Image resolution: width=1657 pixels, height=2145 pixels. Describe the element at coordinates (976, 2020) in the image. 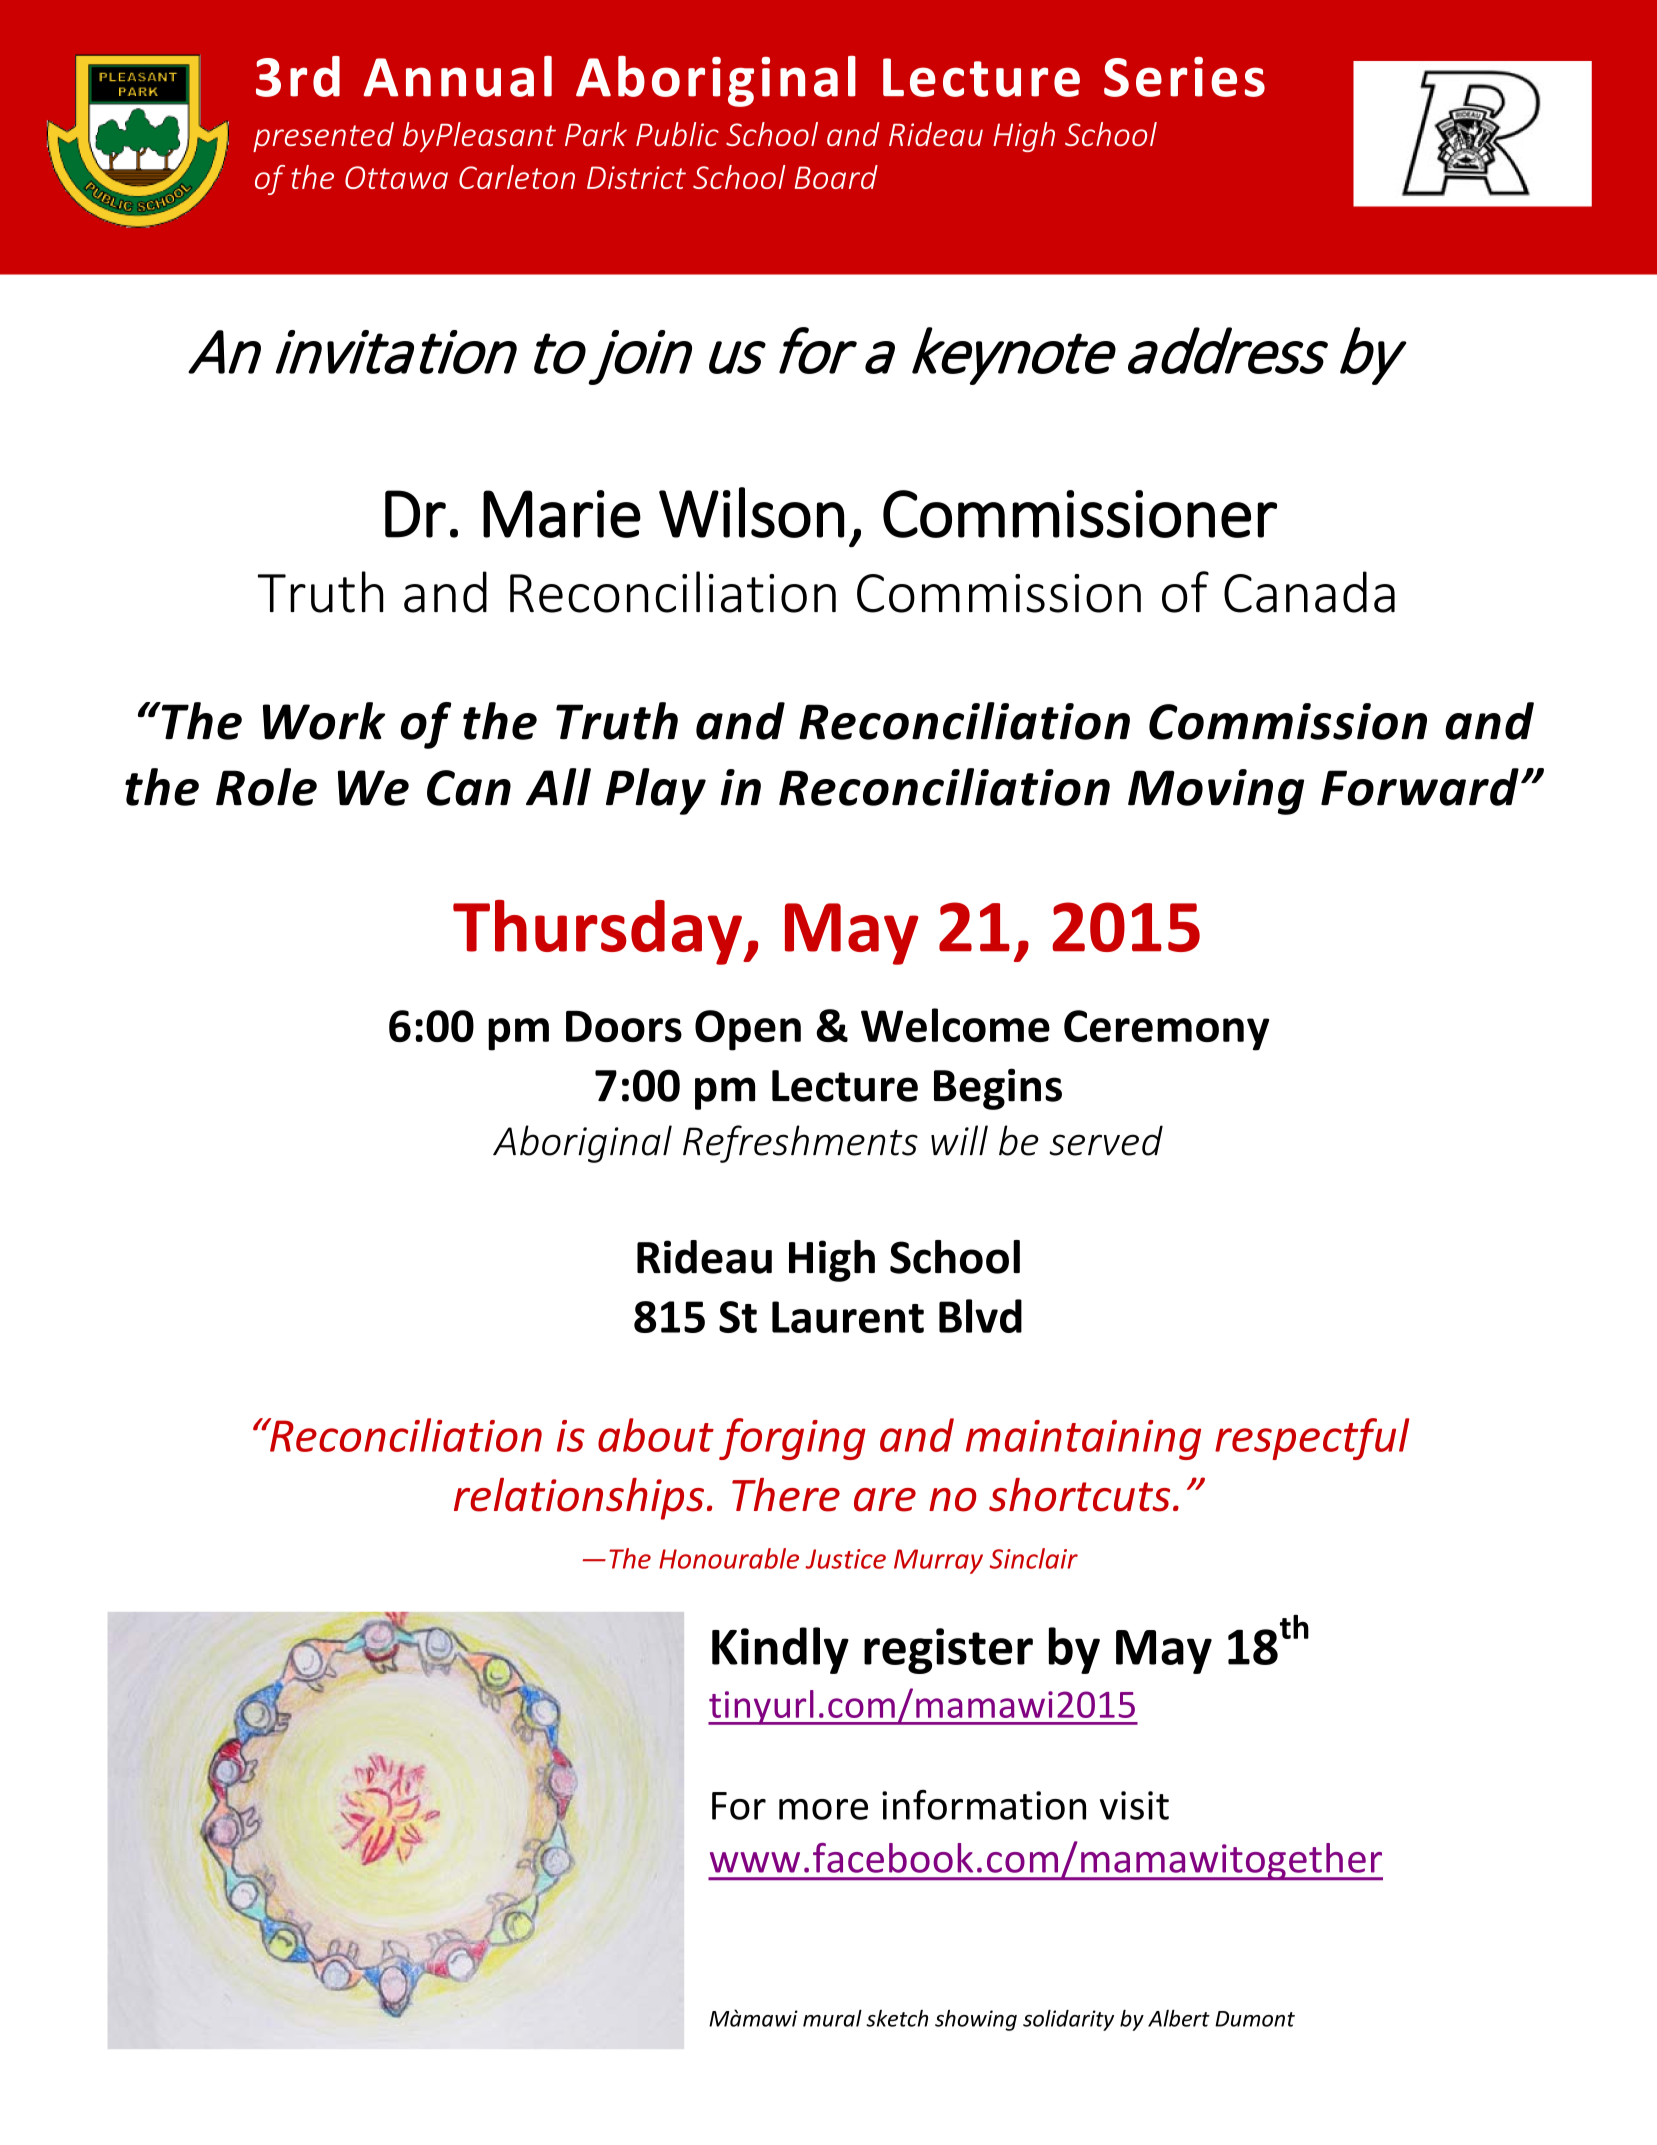

I see `showing` at that location.
